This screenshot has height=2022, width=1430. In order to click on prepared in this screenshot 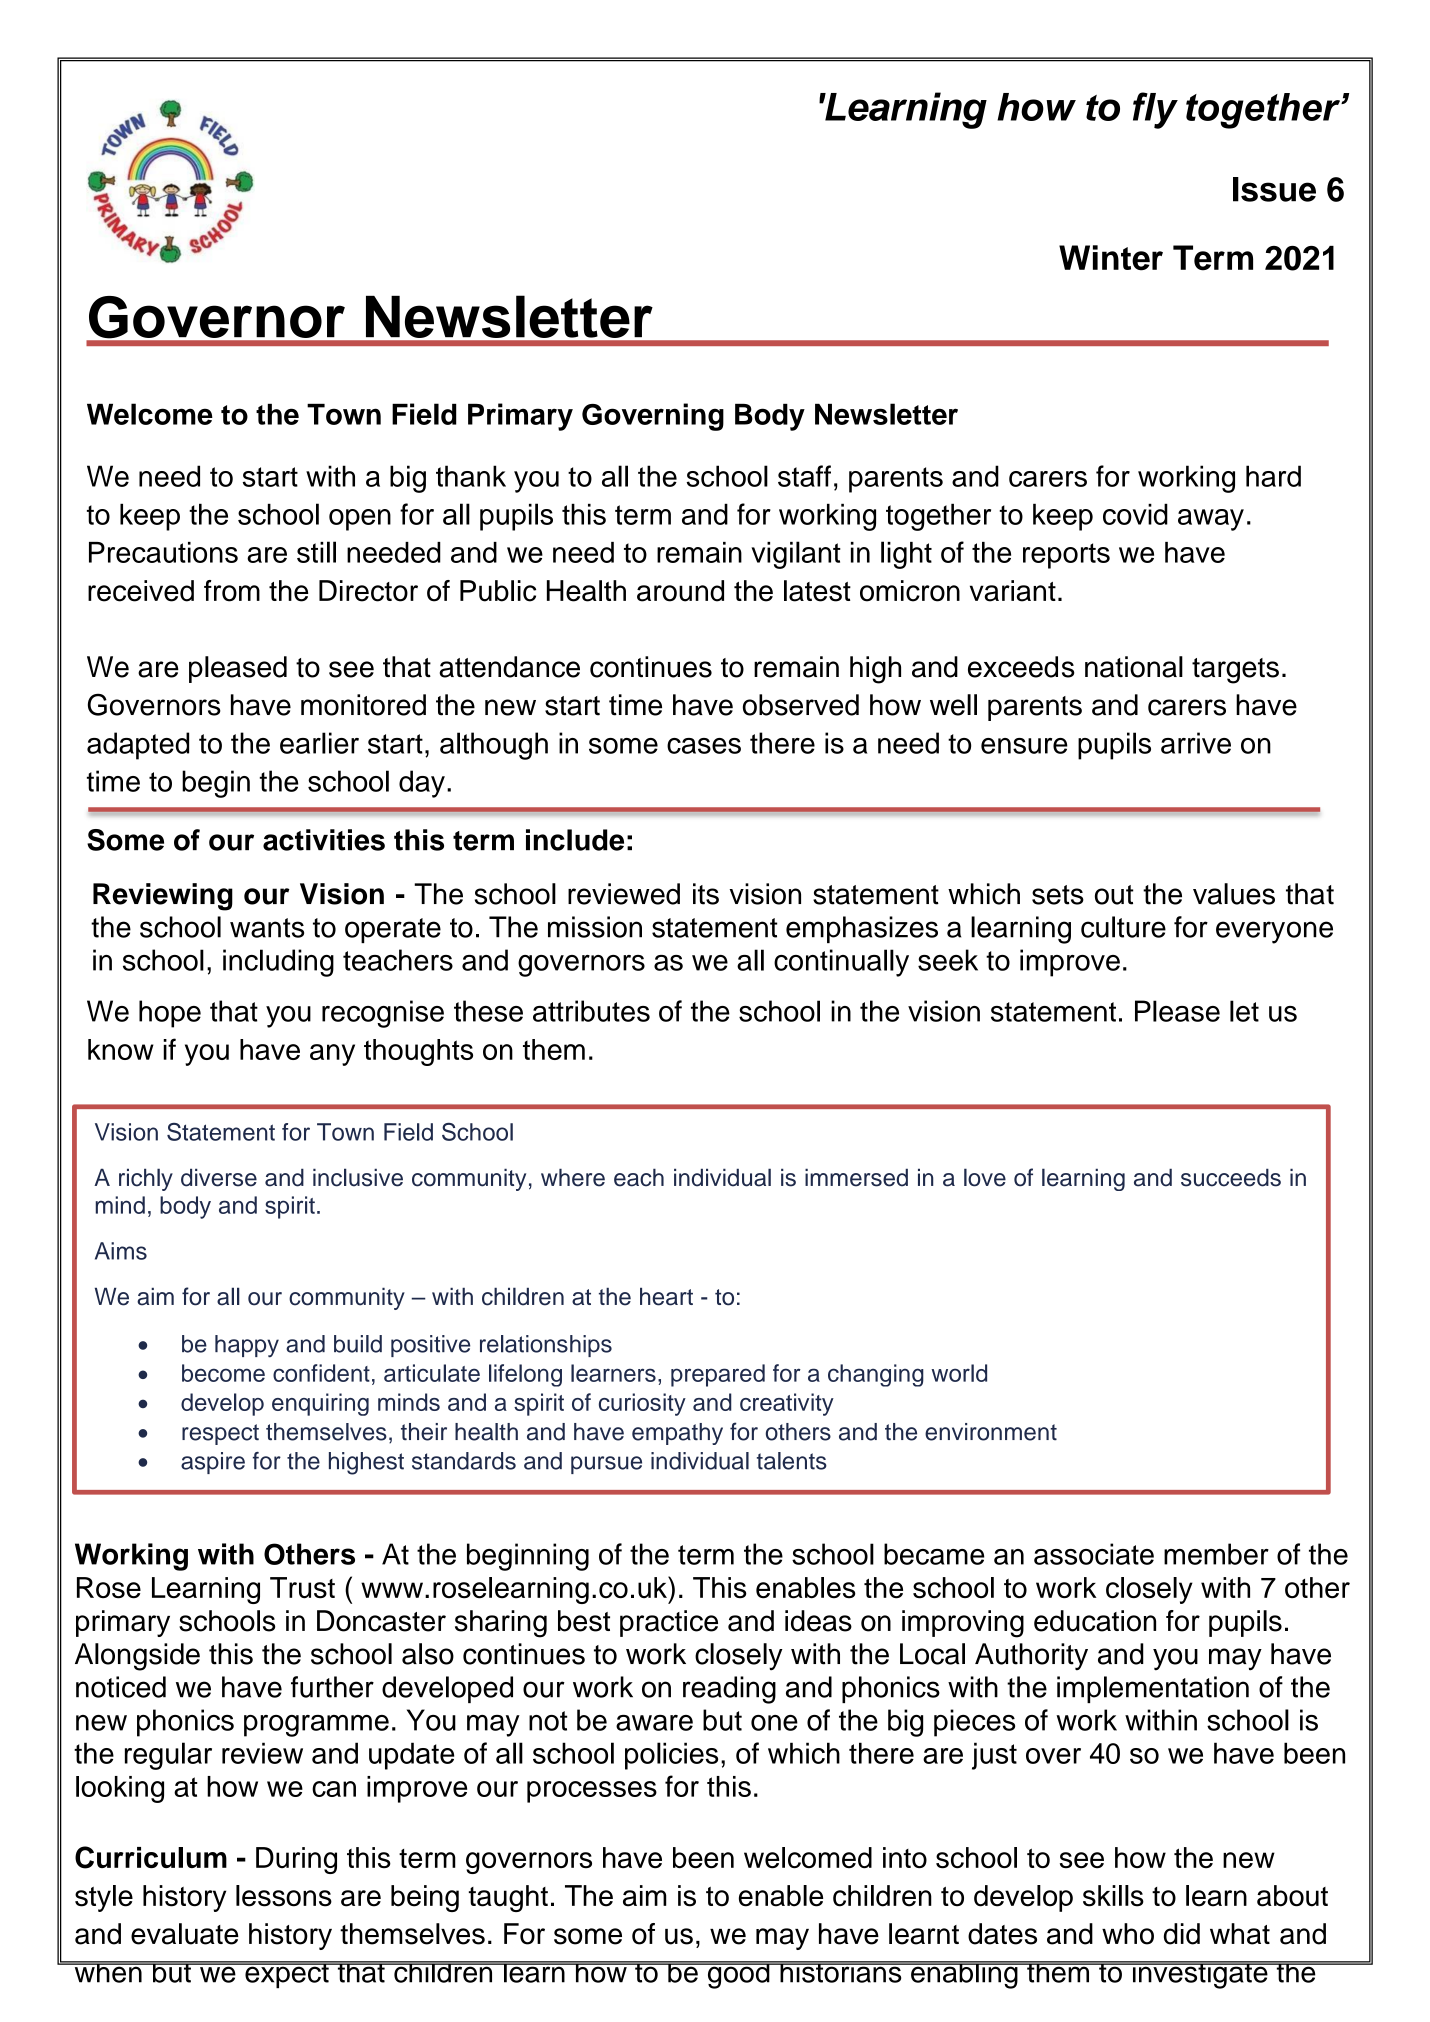, I will do `click(718, 1375)`.
